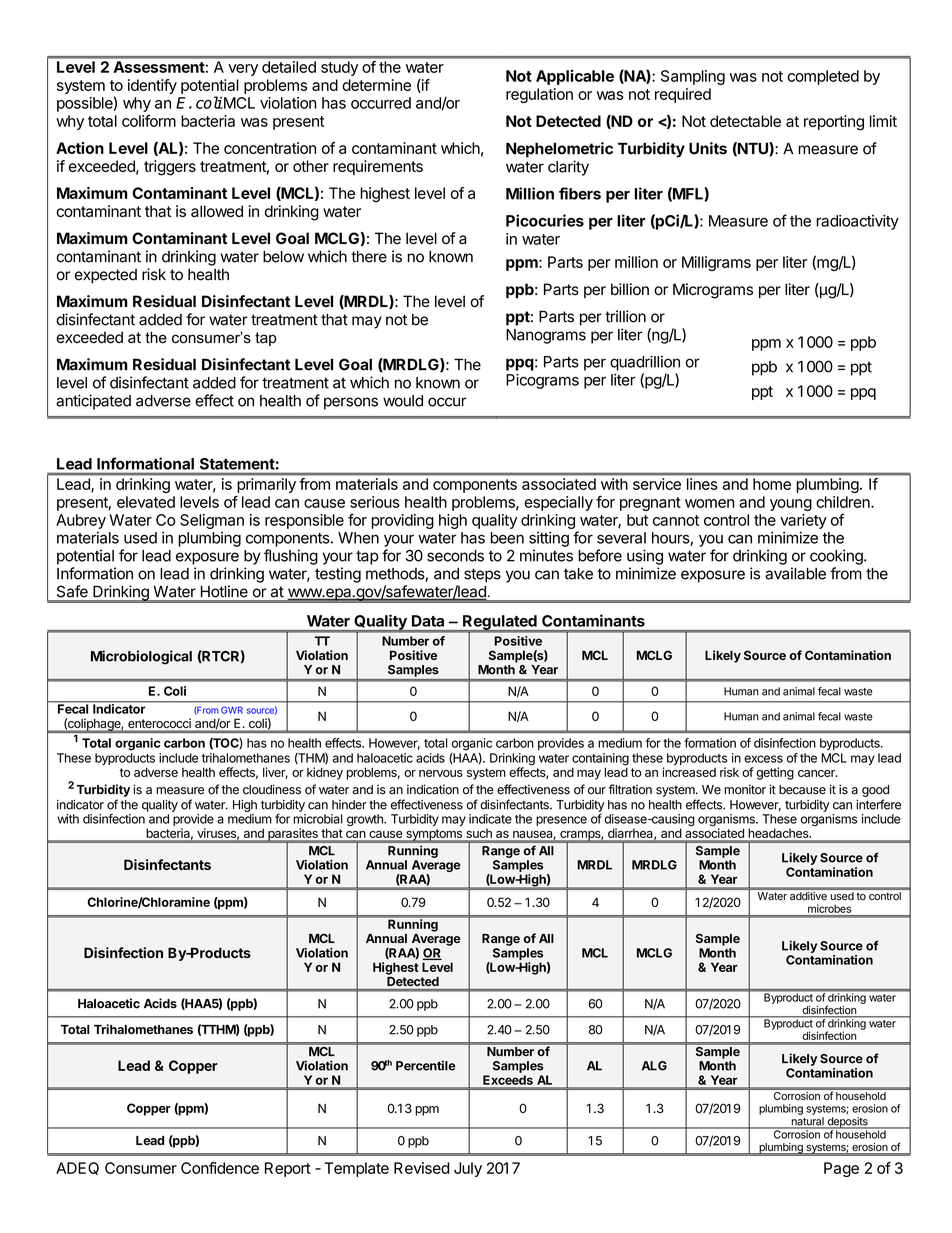 The image size is (952, 1233). I want to click on identify, so click(152, 86).
